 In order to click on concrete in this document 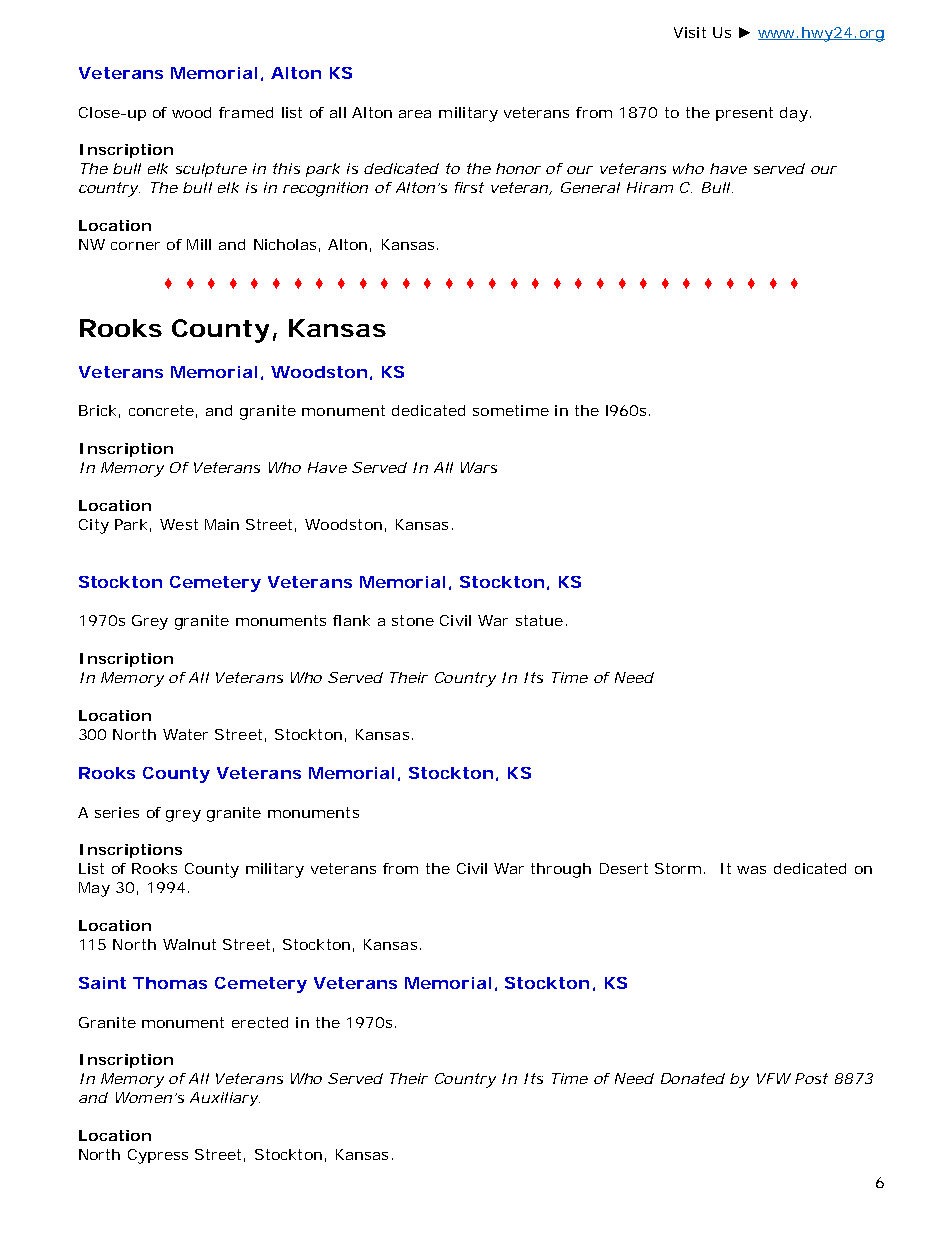, I will do `click(163, 411)`.
